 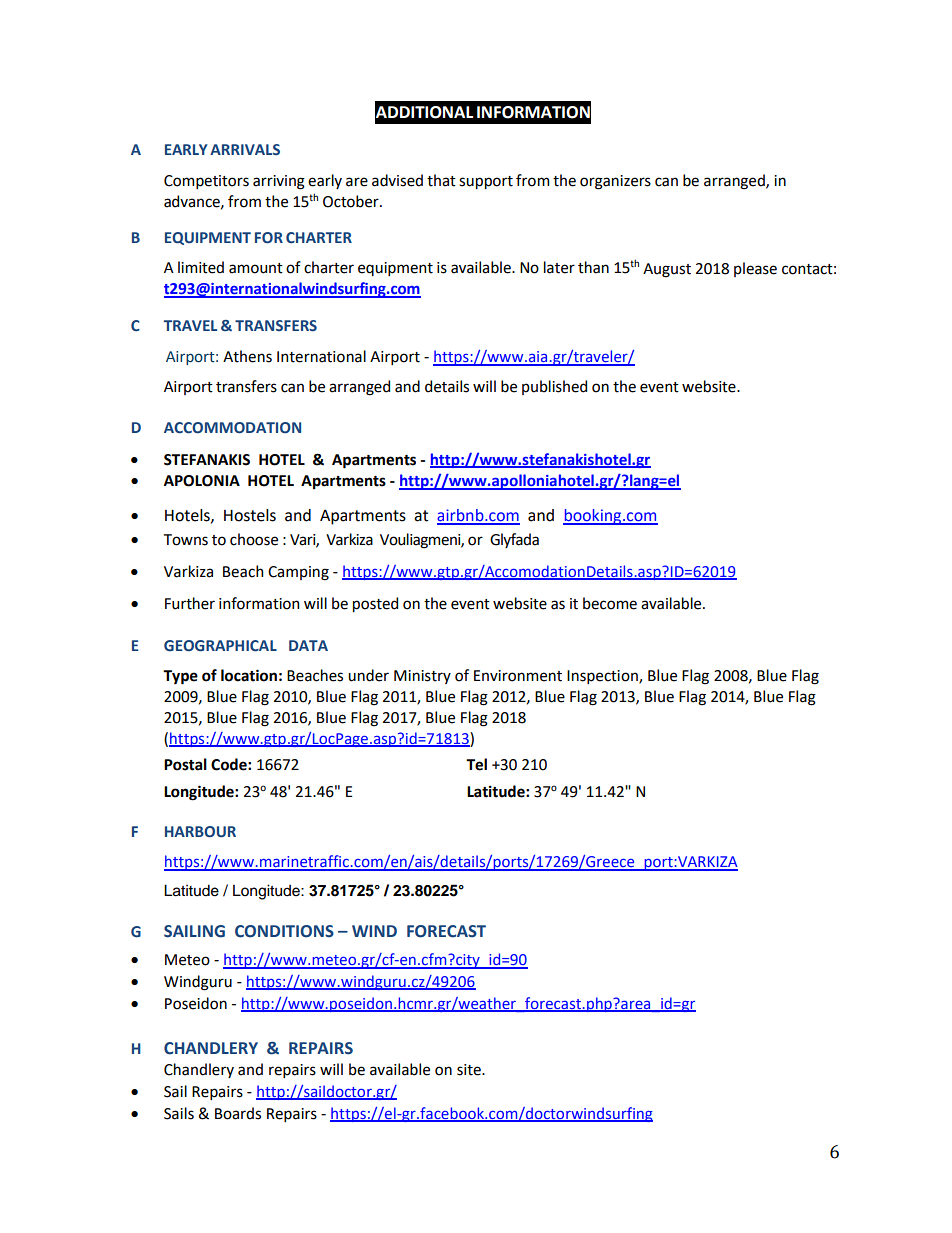 I want to click on advised, so click(x=397, y=180).
